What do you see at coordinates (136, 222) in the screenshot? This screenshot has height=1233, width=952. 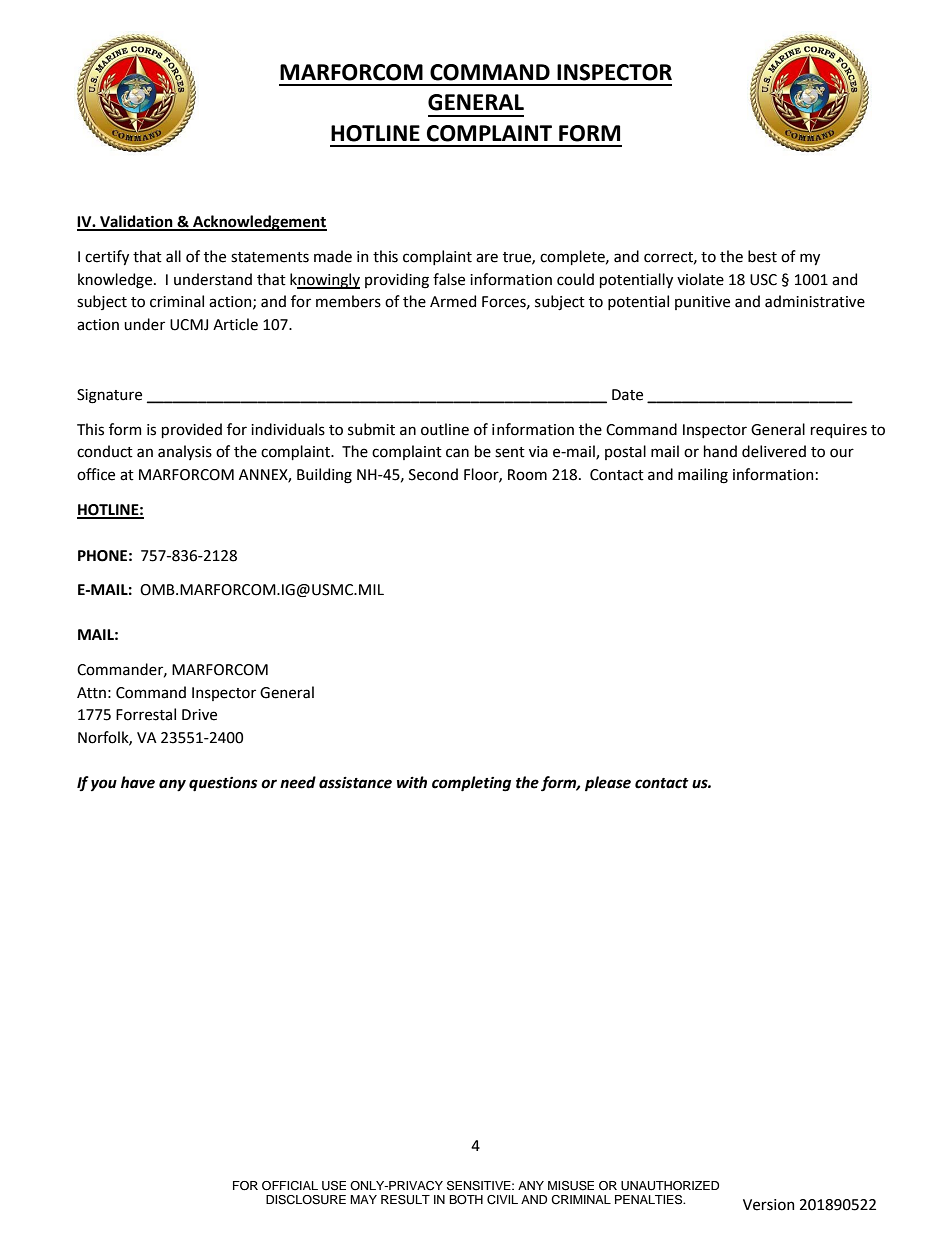 I see `Validation` at bounding box center [136, 222].
